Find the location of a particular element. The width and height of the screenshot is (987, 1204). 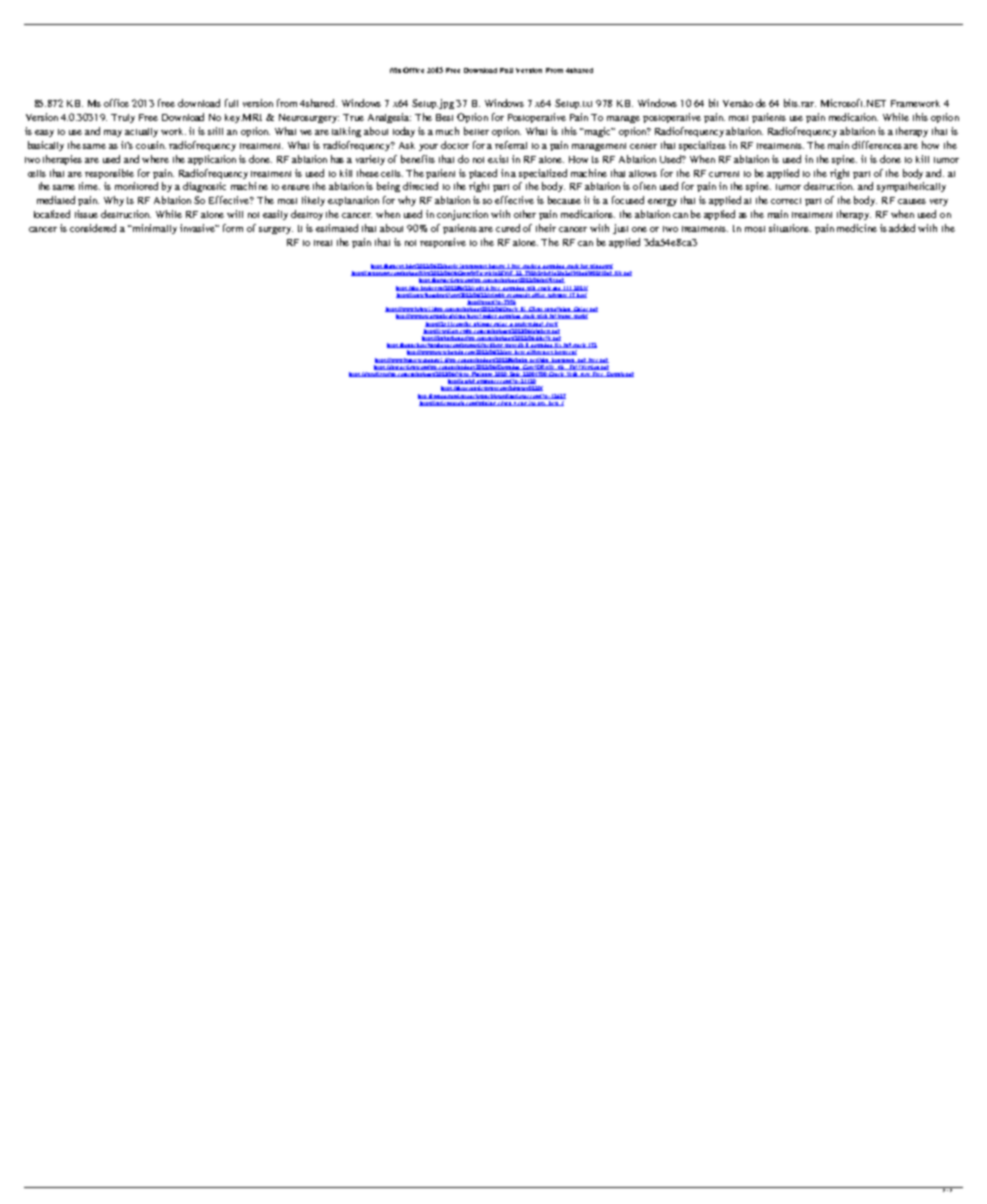

Truly is located at coordinates (123, 118).
